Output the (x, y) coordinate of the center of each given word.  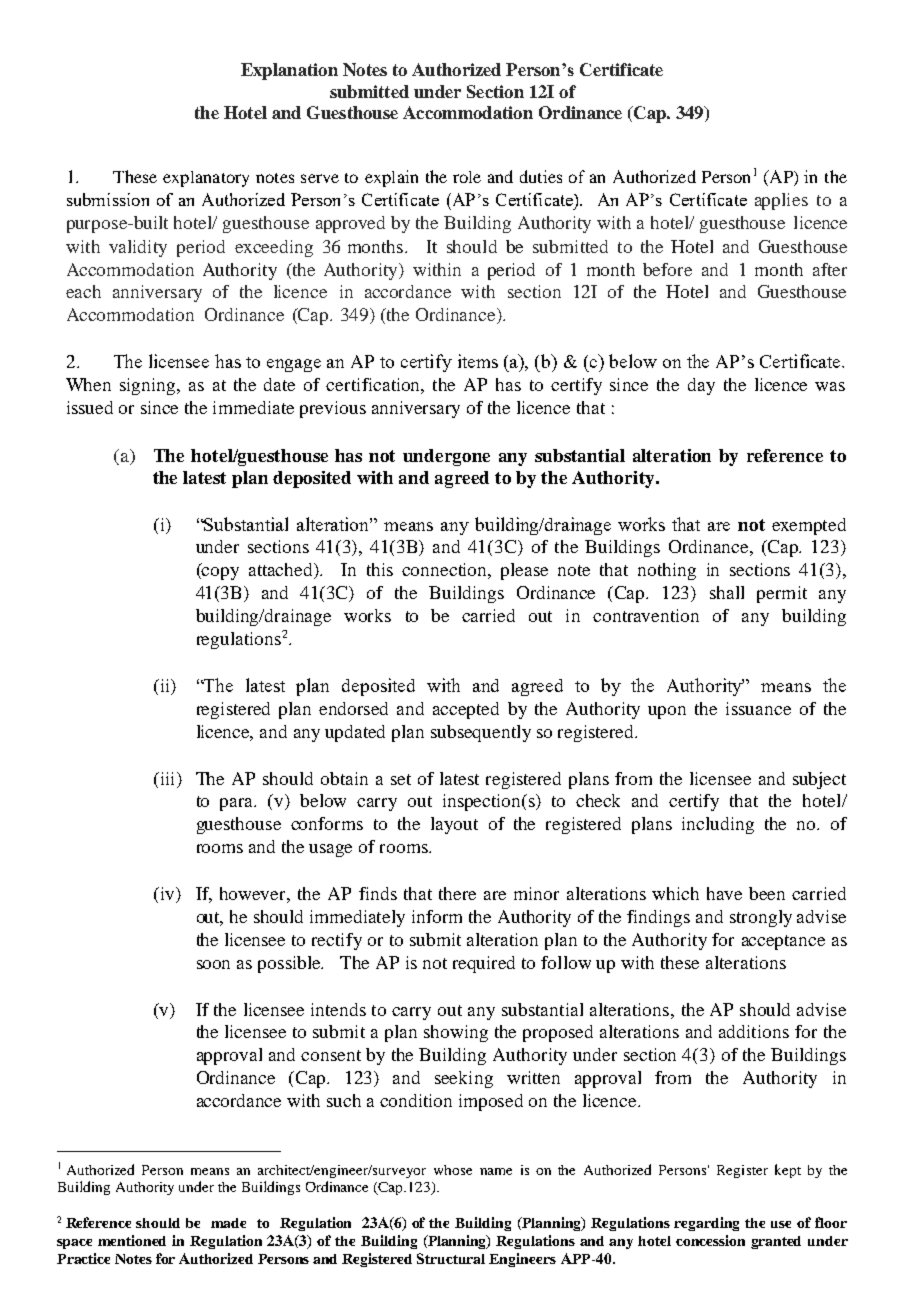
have (724, 893)
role (467, 177)
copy (219, 573)
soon (213, 964)
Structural (451, 1258)
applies (781, 201)
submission (108, 199)
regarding (706, 1224)
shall (727, 592)
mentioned (132, 1240)
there (457, 893)
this (380, 569)
